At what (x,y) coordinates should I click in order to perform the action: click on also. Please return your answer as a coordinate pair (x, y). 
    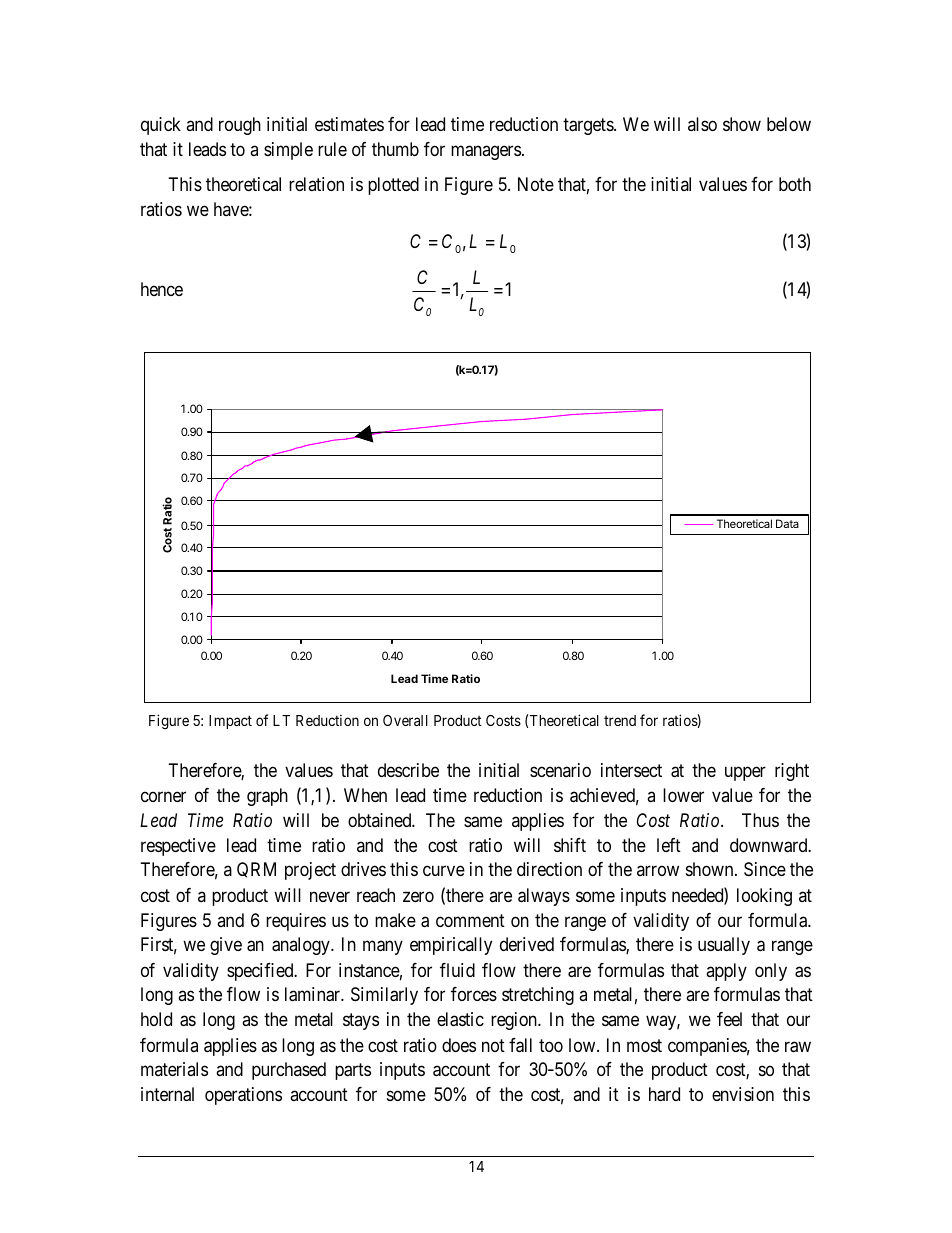
    Looking at the image, I should click on (702, 124).
